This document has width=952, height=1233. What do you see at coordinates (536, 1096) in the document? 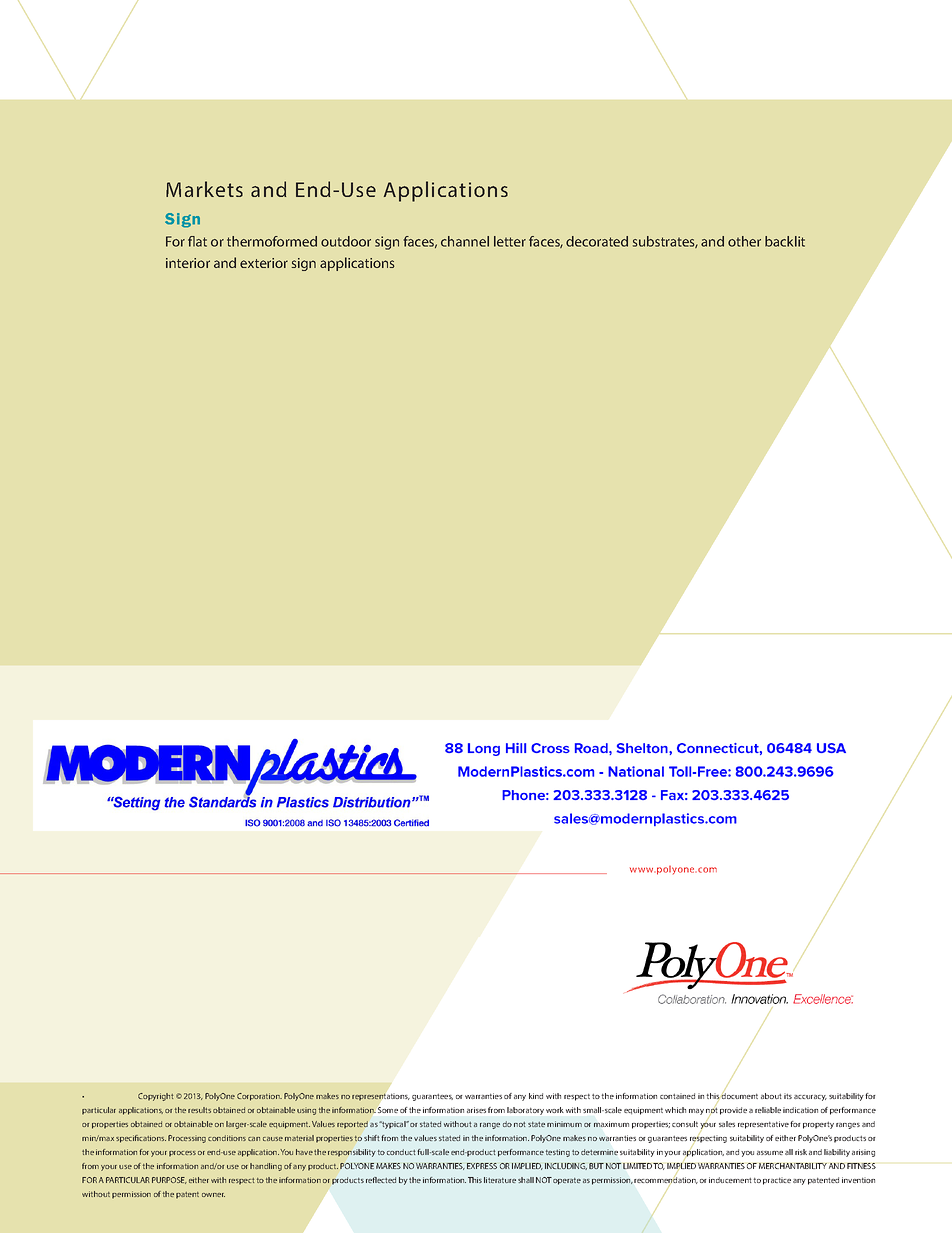
I see `kind` at bounding box center [536, 1096].
